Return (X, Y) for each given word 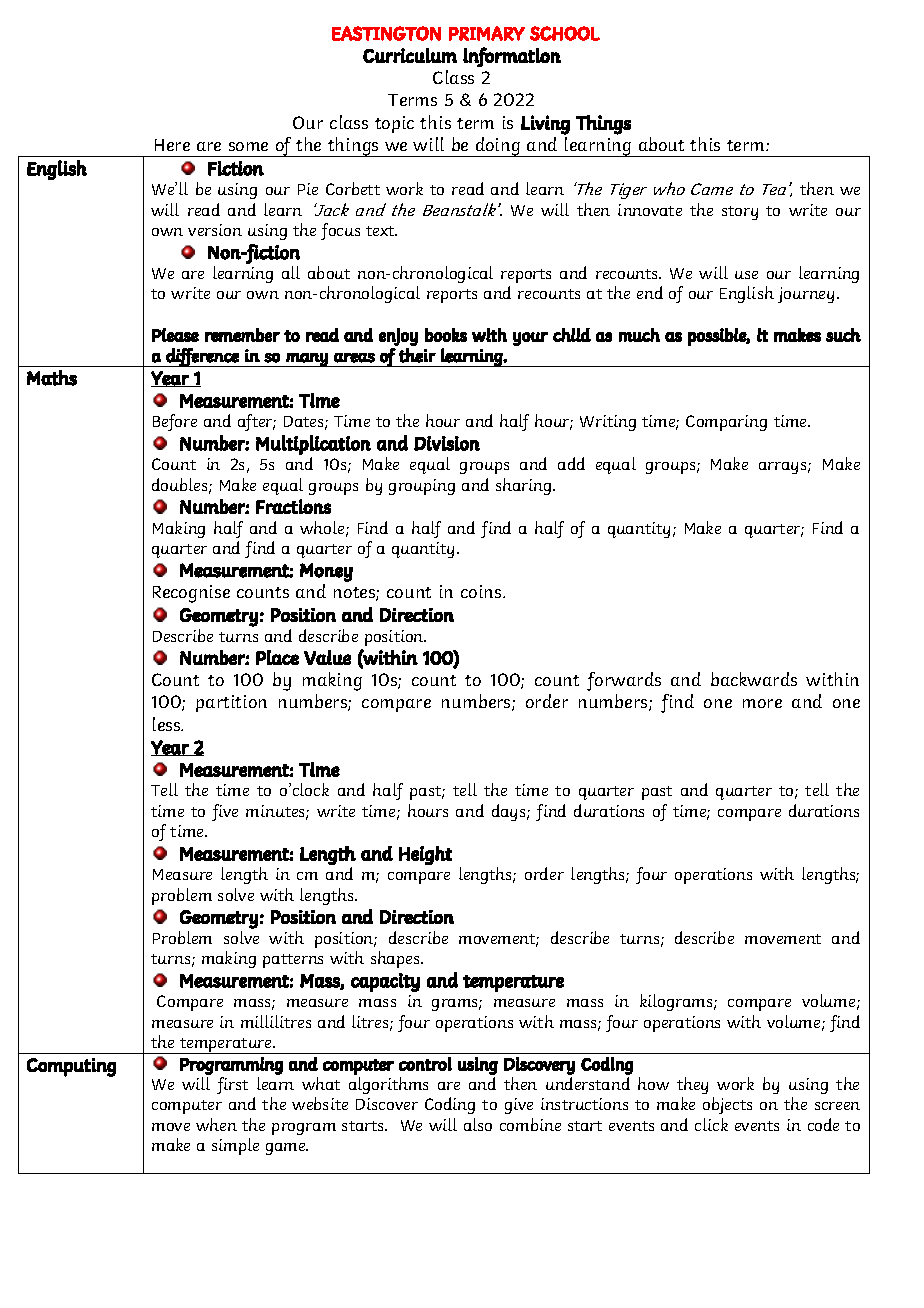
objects (727, 1105)
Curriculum (410, 55)
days (510, 812)
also (478, 1124)
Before (175, 422)
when (216, 1124)
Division (447, 443)
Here (172, 145)
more (762, 703)
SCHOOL (565, 33)
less (168, 724)
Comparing (726, 423)
